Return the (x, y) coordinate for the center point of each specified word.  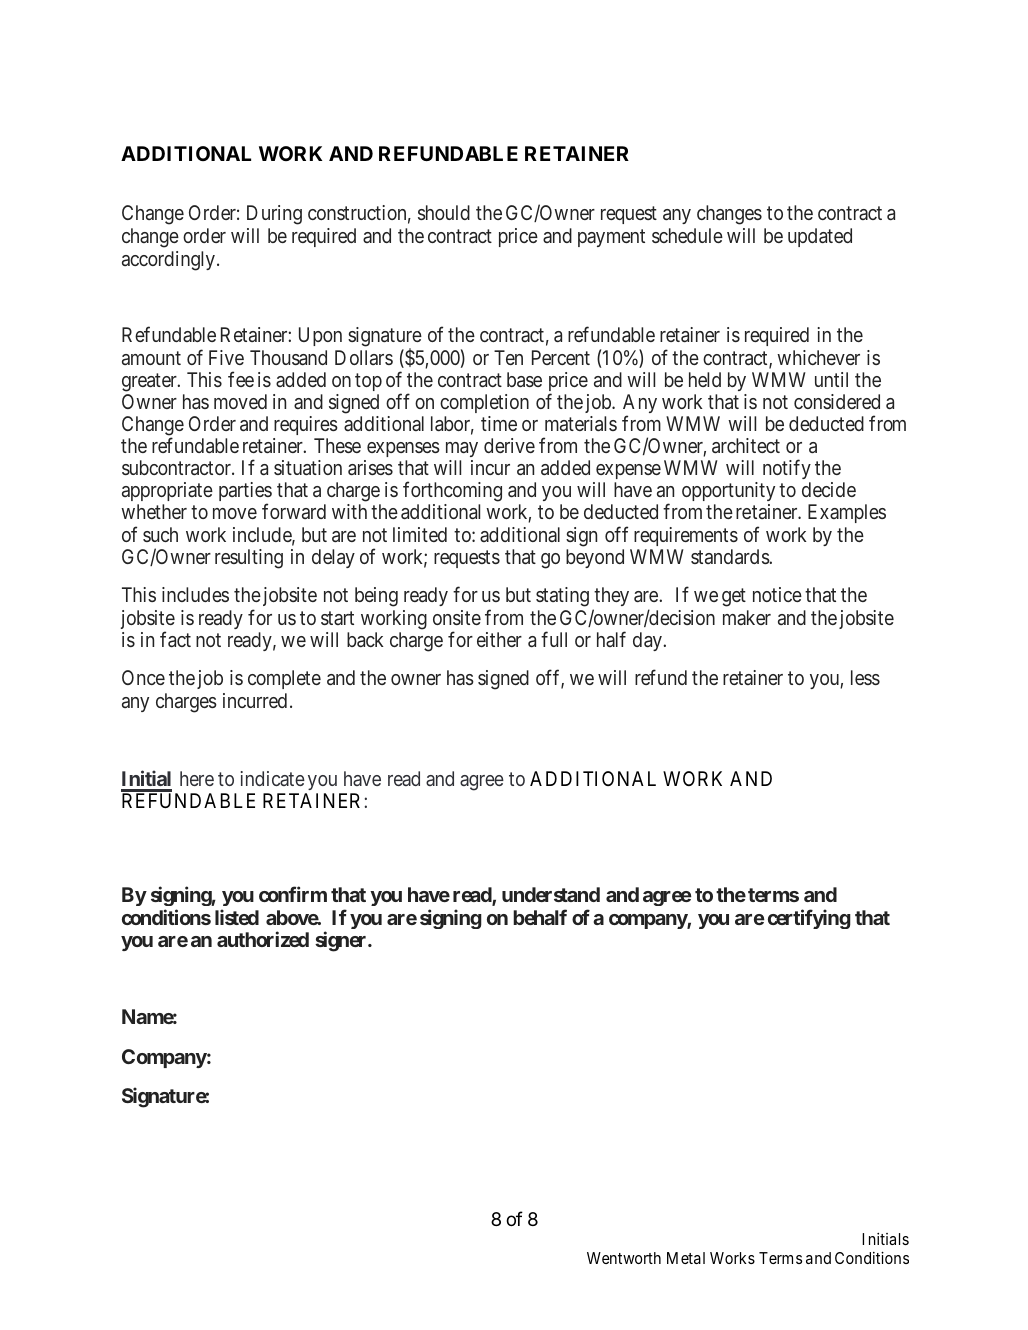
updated (820, 237)
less (865, 677)
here (197, 778)
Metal (686, 1258)
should (444, 212)
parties (245, 493)
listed (237, 917)
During (274, 215)
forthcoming (452, 493)
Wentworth (624, 1258)
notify (787, 469)
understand (551, 894)
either (499, 639)
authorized (263, 939)
